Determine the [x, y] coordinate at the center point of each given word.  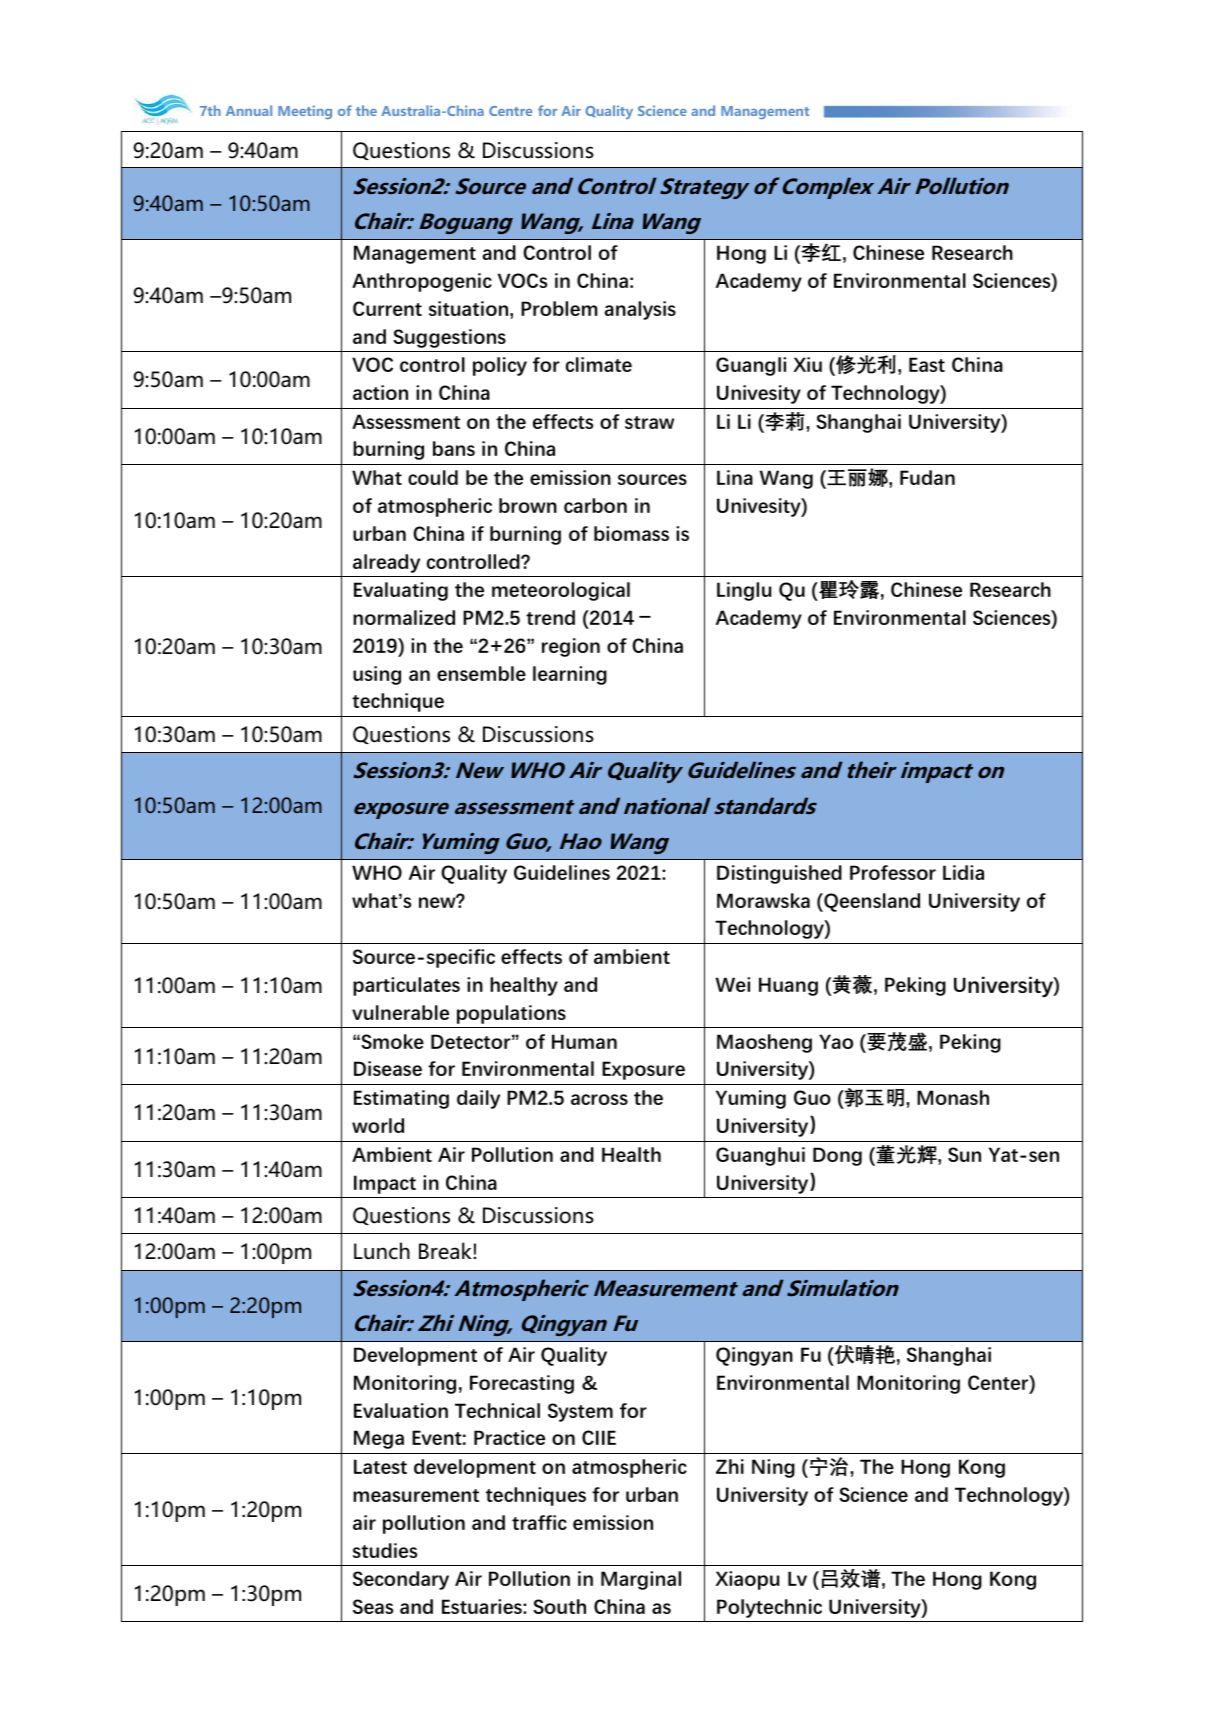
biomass [631, 533]
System [580, 1412]
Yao [836, 1041]
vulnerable [400, 1012]
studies [385, 1550]
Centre [510, 111]
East [927, 364]
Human [584, 1041]
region [571, 647]
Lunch [382, 1251]
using [377, 675]
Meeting [305, 112]
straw [649, 422]
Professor [893, 872]
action [380, 392]
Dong [837, 1156]
